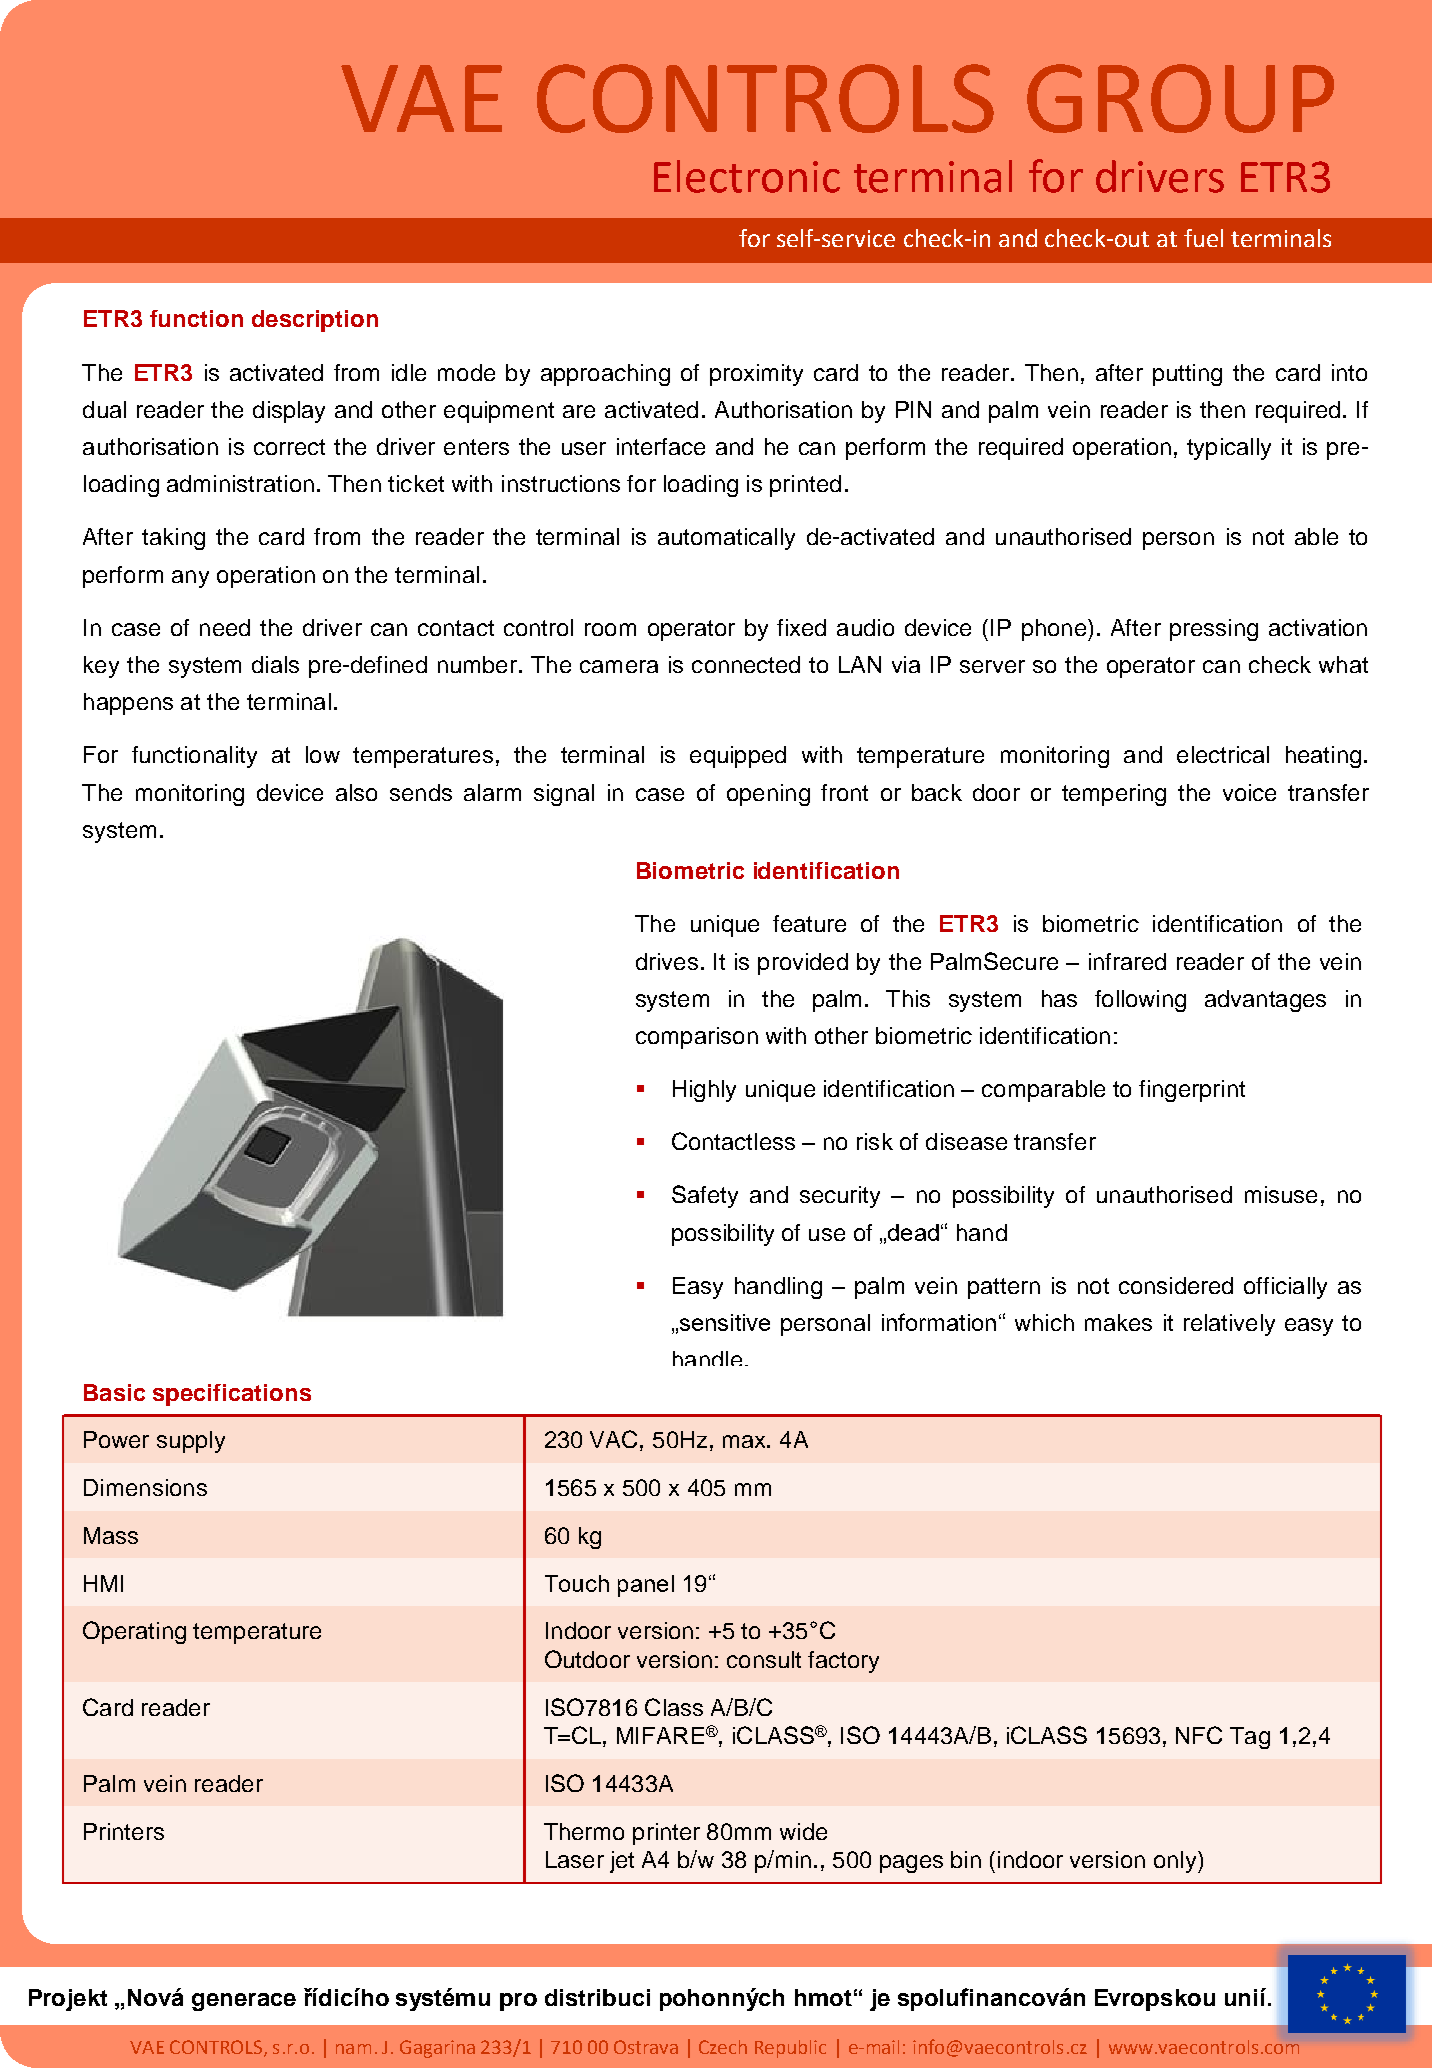 The width and height of the screenshot is (1432, 2068). I want to click on Highly, so click(704, 1091).
